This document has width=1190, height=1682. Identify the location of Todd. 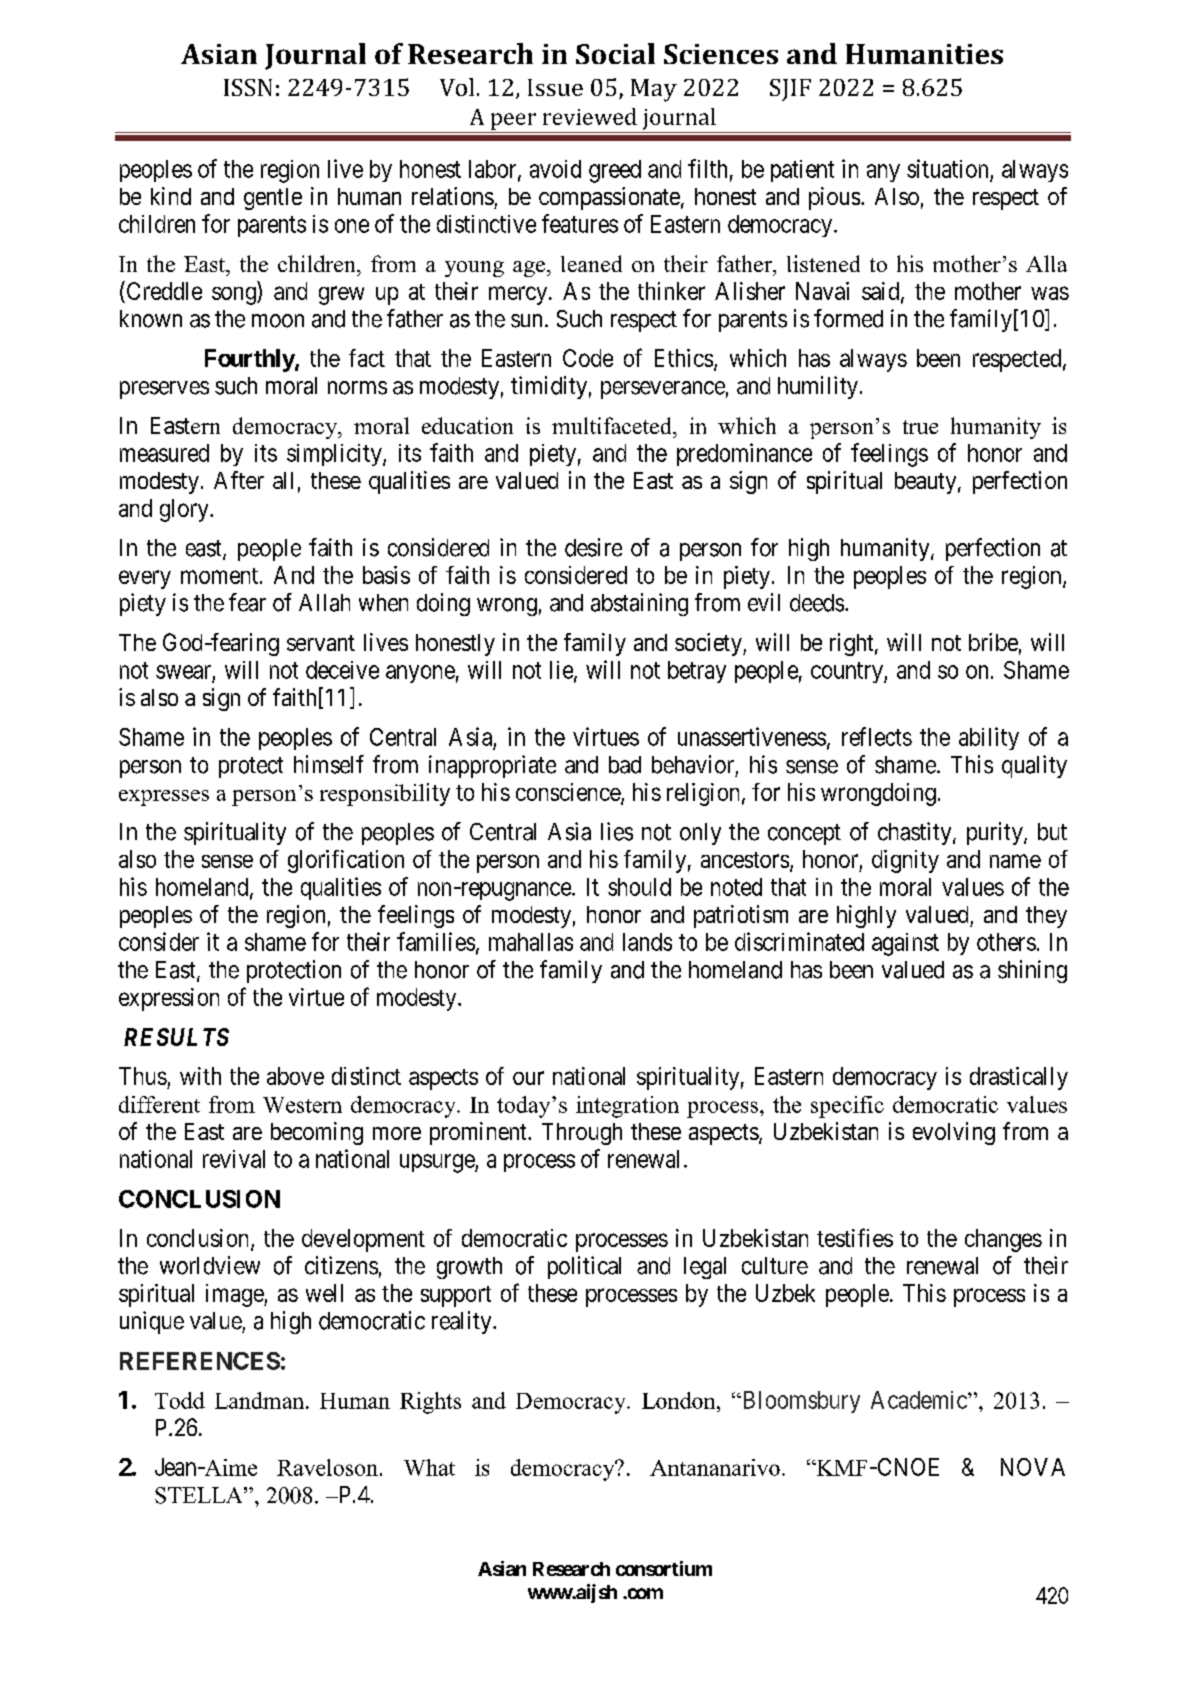
(180, 1400).
